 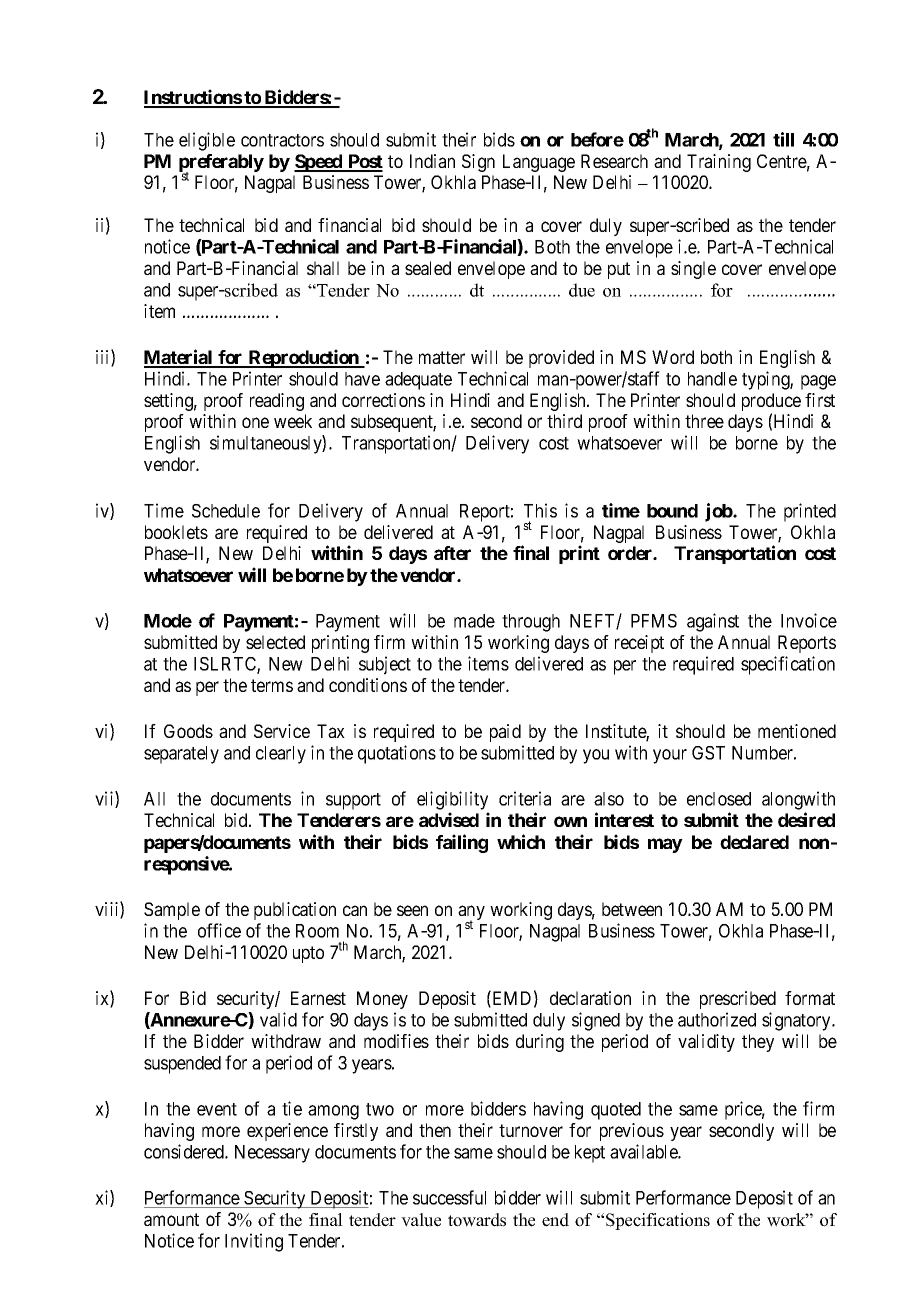 I want to click on any, so click(x=471, y=914).
